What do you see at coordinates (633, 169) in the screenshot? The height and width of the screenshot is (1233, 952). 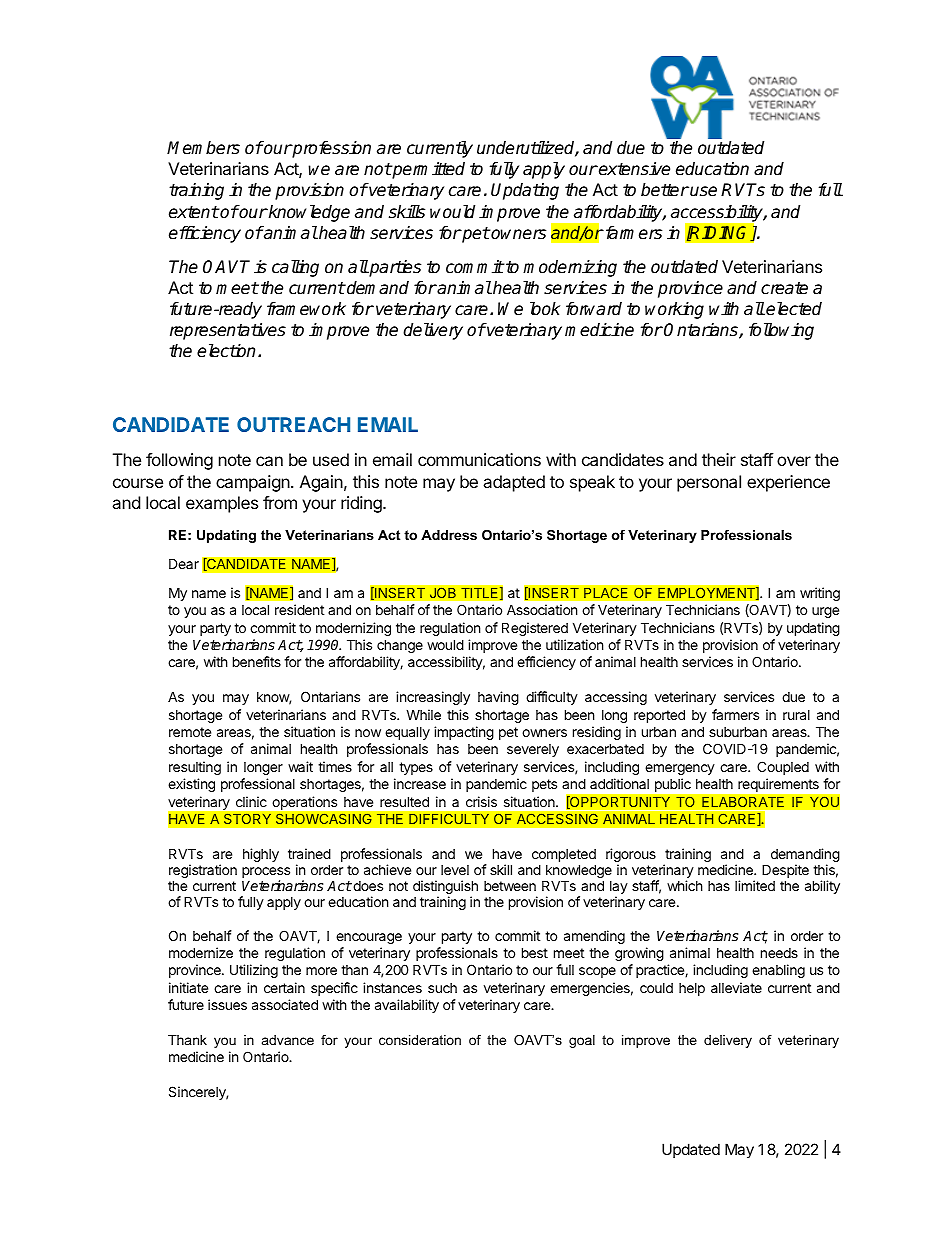 I see `extensive` at bounding box center [633, 169].
